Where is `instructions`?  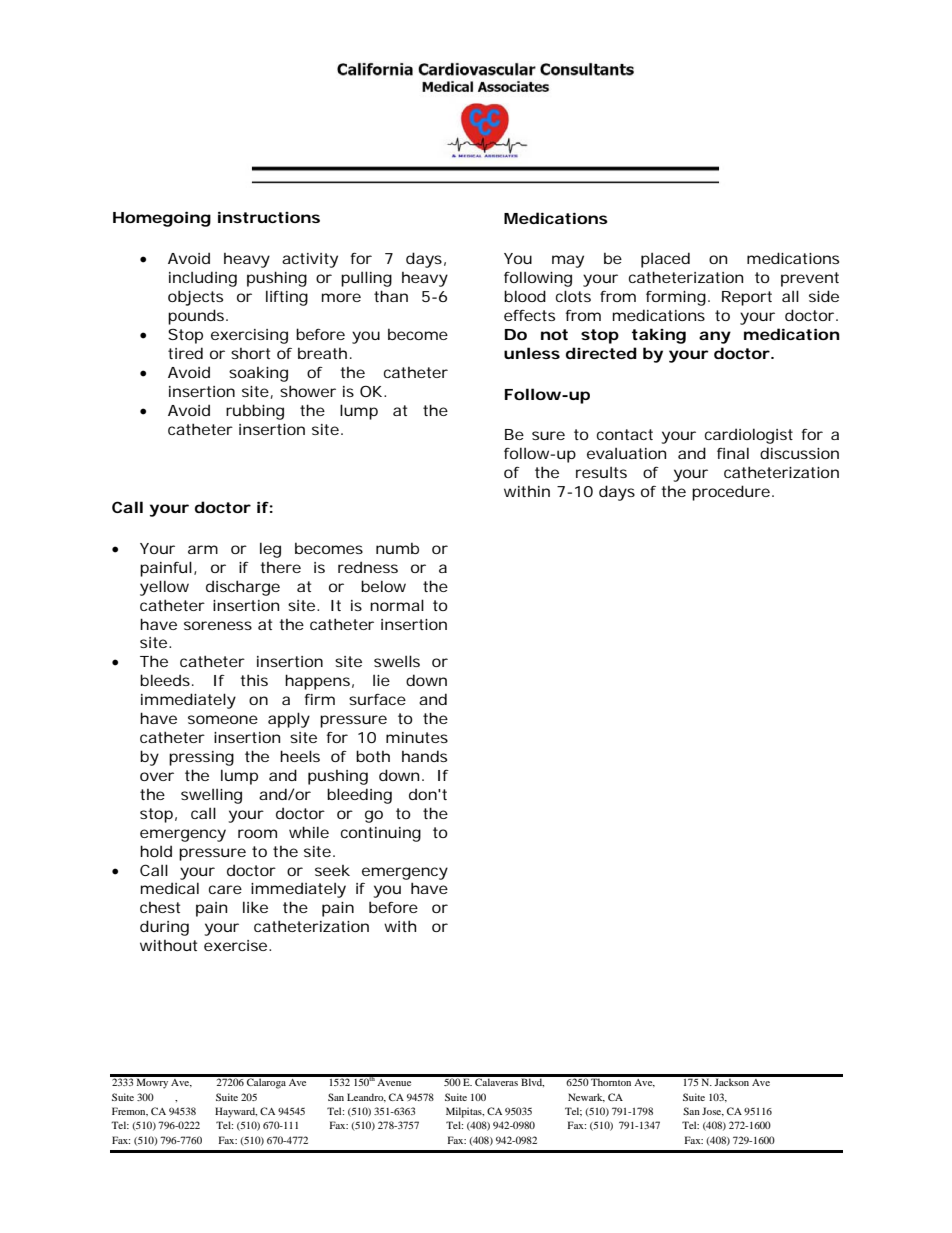
instructions is located at coordinates (269, 217).
